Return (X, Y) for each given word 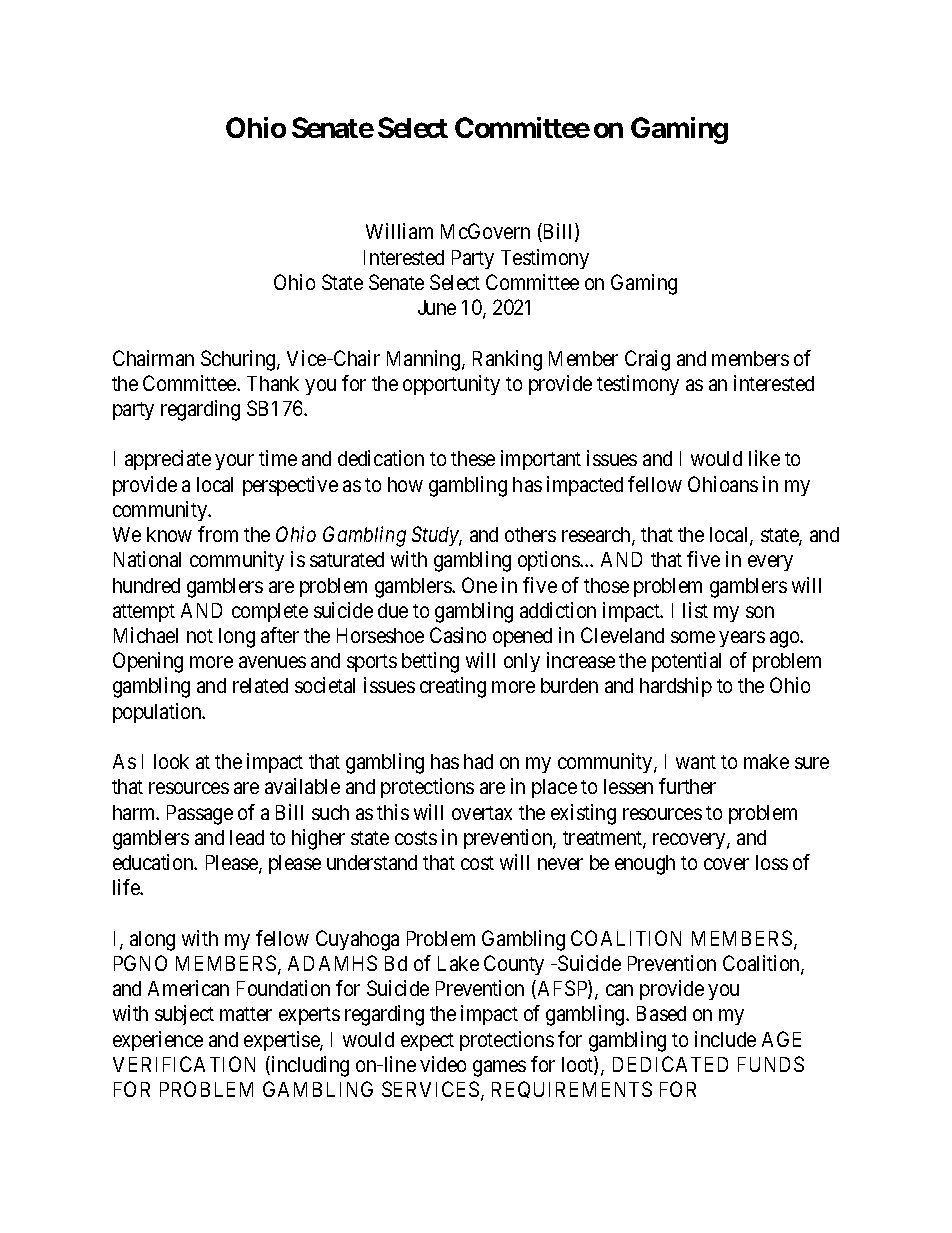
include (725, 1039)
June (437, 307)
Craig (647, 360)
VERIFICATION (184, 1064)
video (443, 1064)
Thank (273, 383)
